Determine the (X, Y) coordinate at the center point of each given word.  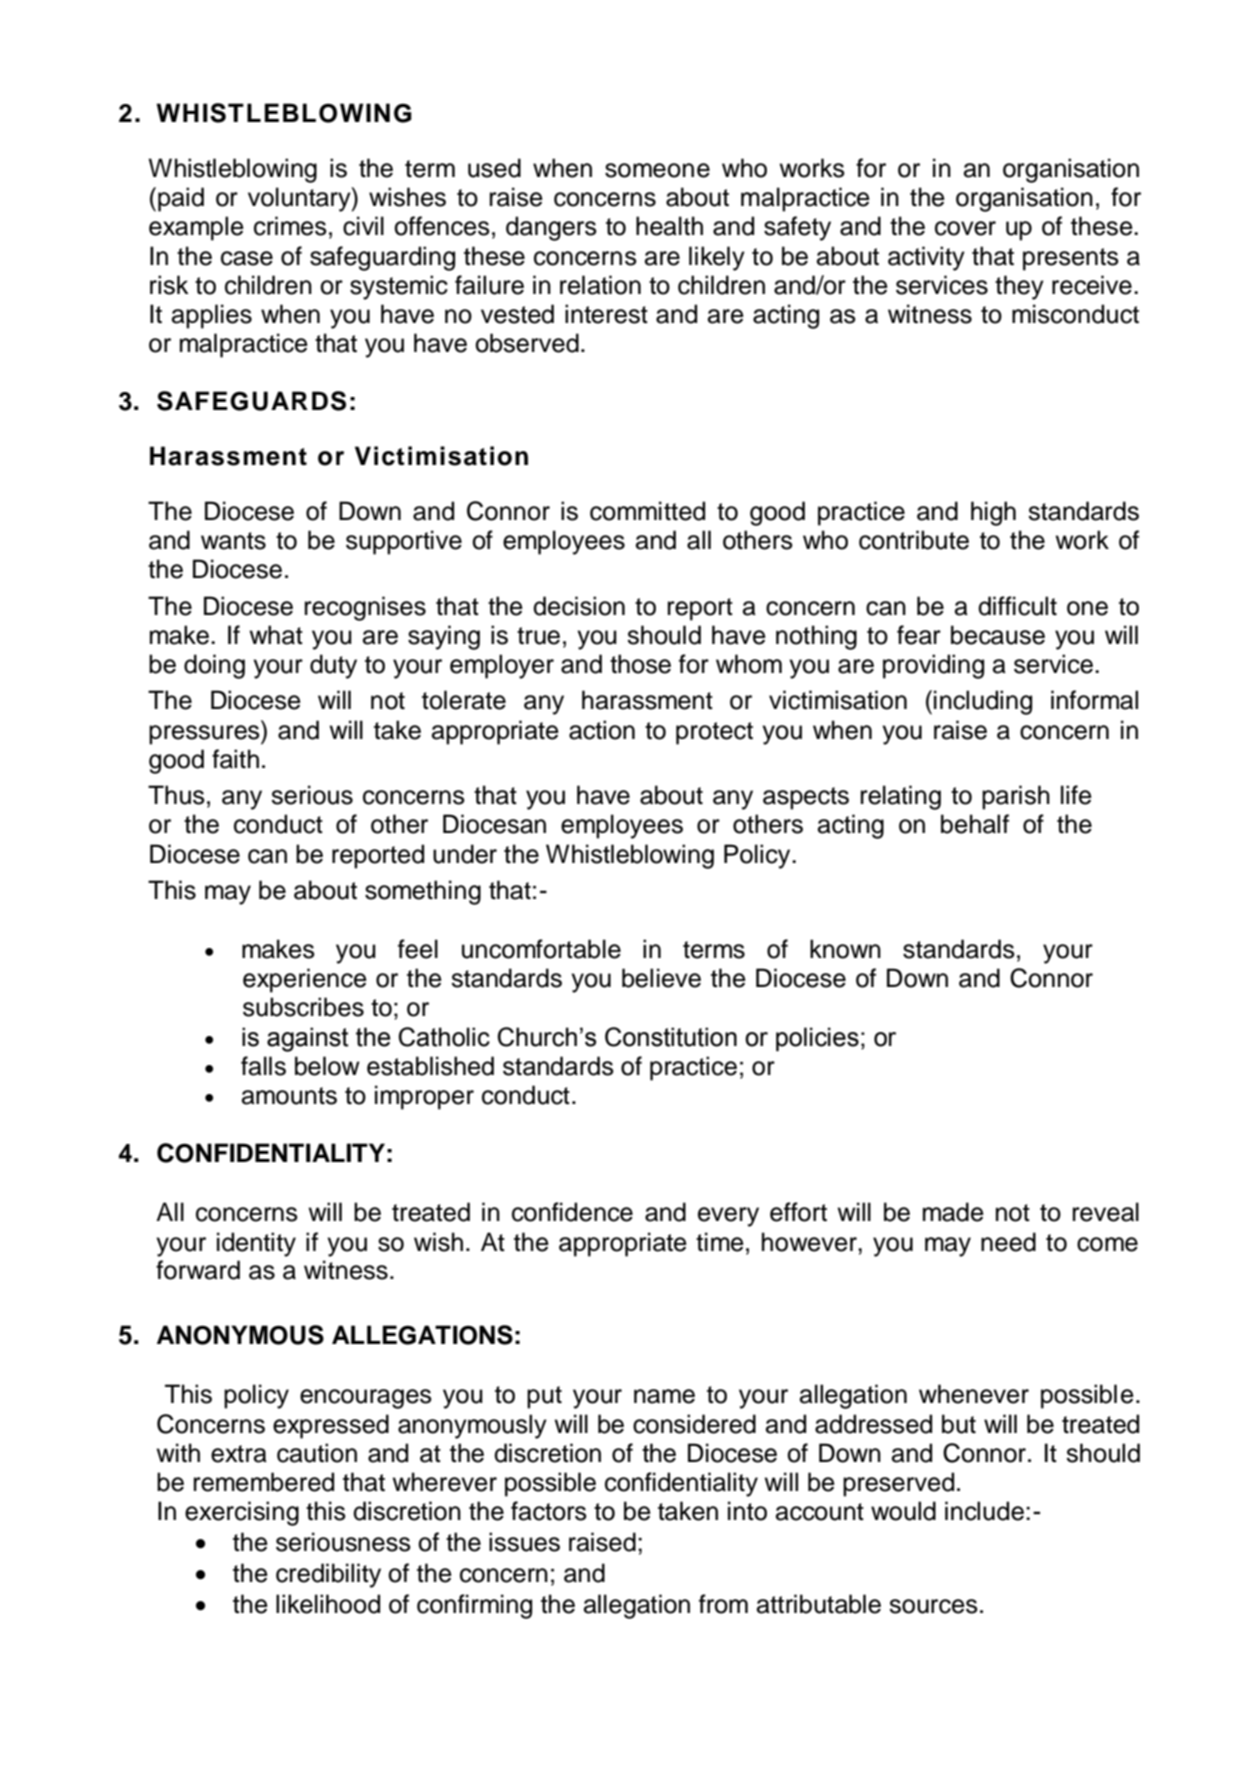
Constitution (671, 1037)
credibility (328, 1575)
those (640, 664)
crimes (290, 226)
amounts (289, 1096)
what (276, 635)
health (669, 226)
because (998, 635)
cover (965, 228)
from (723, 1604)
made (953, 1212)
